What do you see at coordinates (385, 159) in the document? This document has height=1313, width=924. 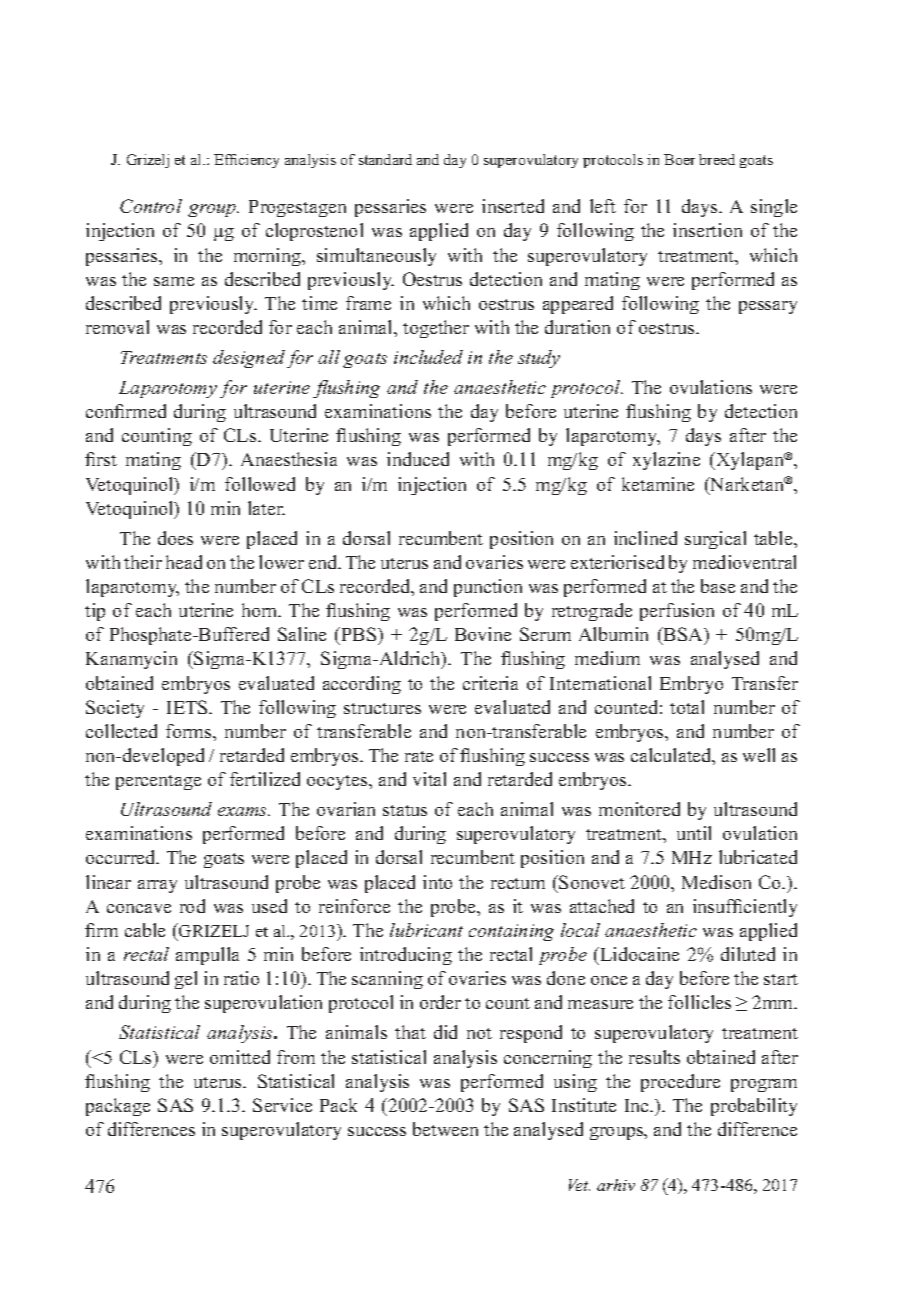 I see `standard` at bounding box center [385, 159].
